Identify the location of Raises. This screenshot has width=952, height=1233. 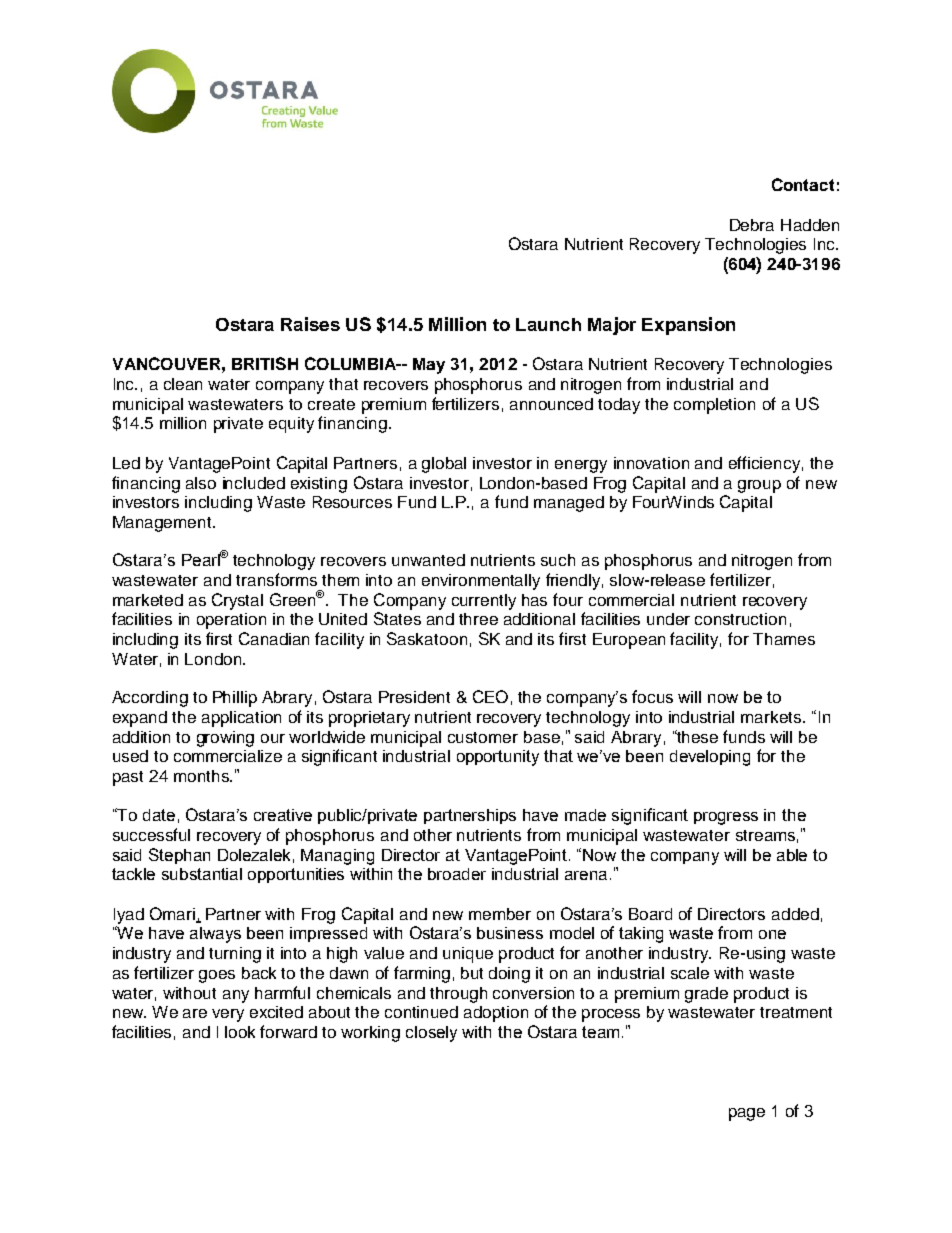
(310, 324).
